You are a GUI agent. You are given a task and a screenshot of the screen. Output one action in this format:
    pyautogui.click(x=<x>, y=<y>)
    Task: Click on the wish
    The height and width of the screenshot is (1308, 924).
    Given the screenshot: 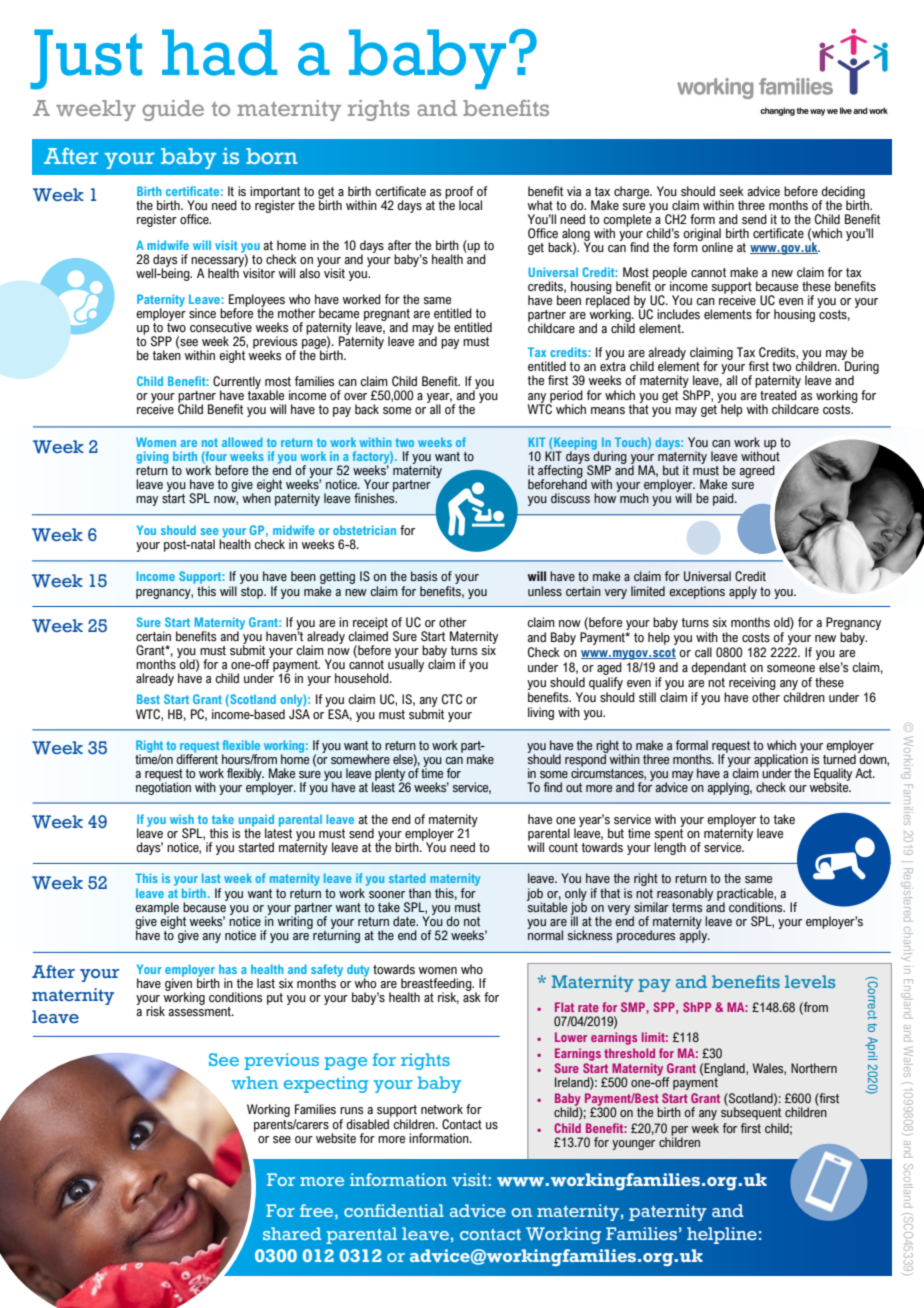 What is the action you would take?
    pyautogui.click(x=182, y=819)
